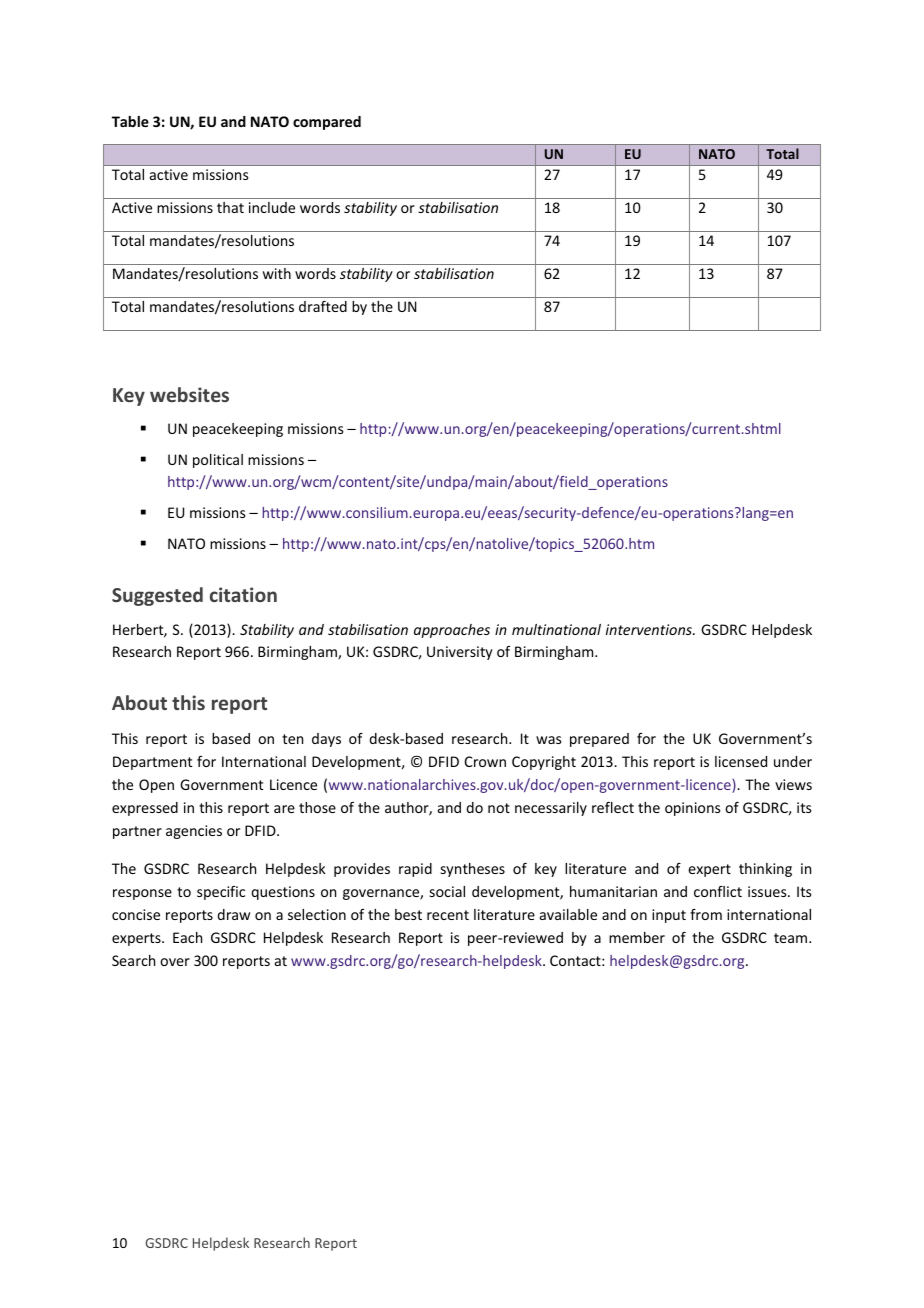 The width and height of the page is (924, 1308). Describe the element at coordinates (243, 594) in the page. I see `citation` at that location.
